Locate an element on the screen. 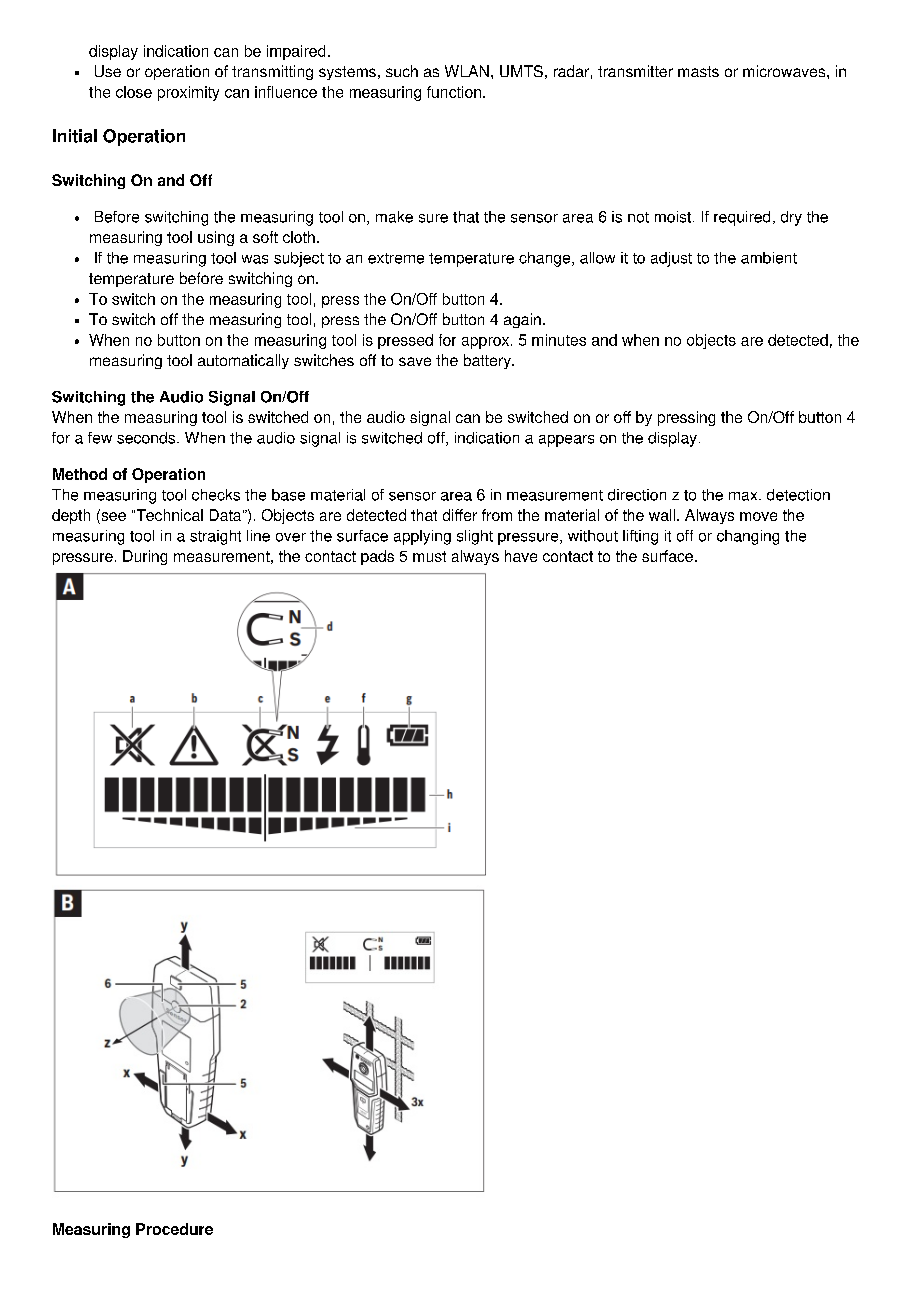  must is located at coordinates (429, 556).
